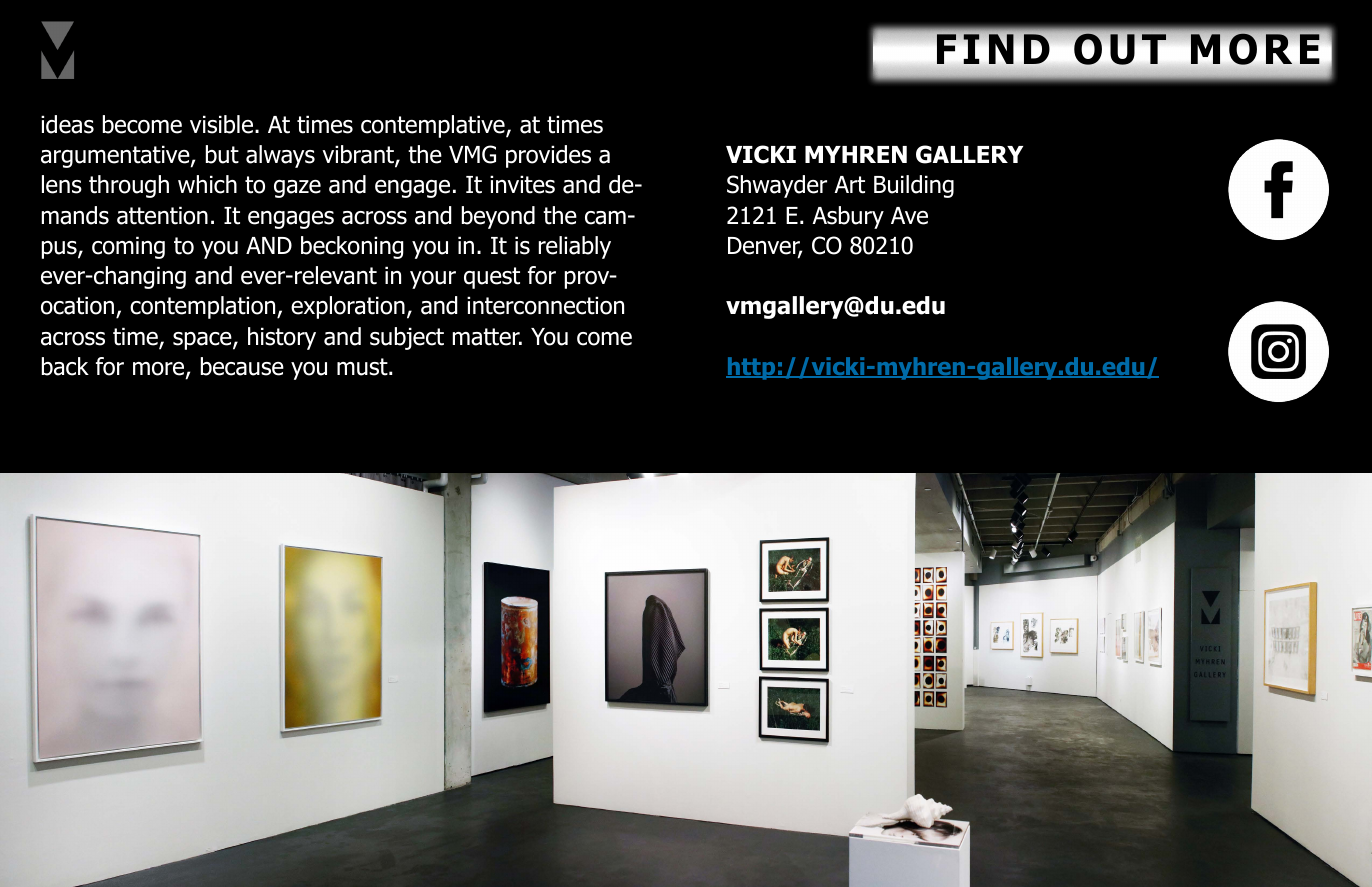 The width and height of the page is (1372, 887). What do you see at coordinates (407, 338) in the page?
I see `subject` at bounding box center [407, 338].
